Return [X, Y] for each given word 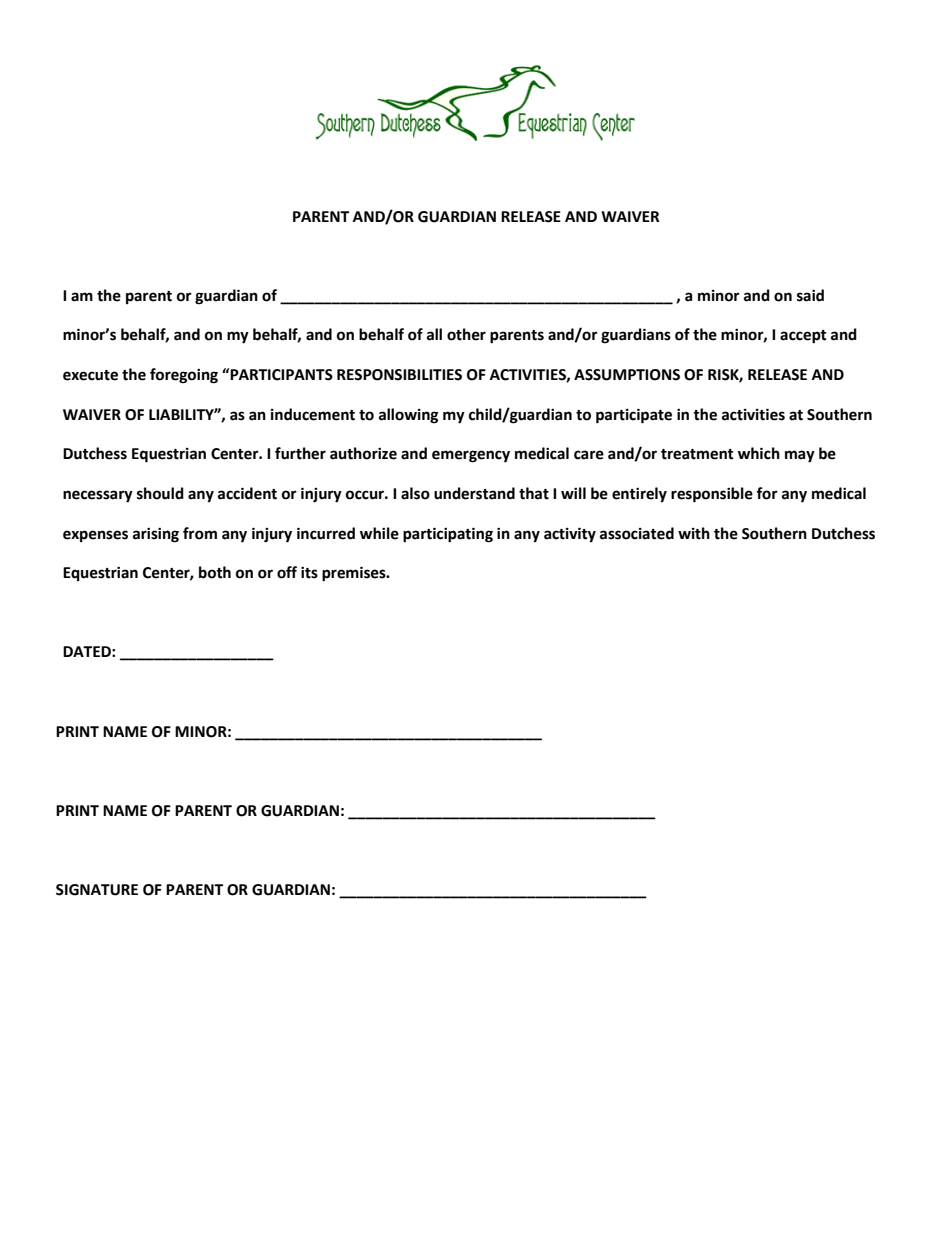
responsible [712, 495]
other [466, 334]
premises [355, 574]
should [160, 493]
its [309, 573]
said [810, 295]
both [215, 572]
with [694, 533]
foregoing [184, 376]
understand [474, 493]
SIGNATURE [97, 890]
